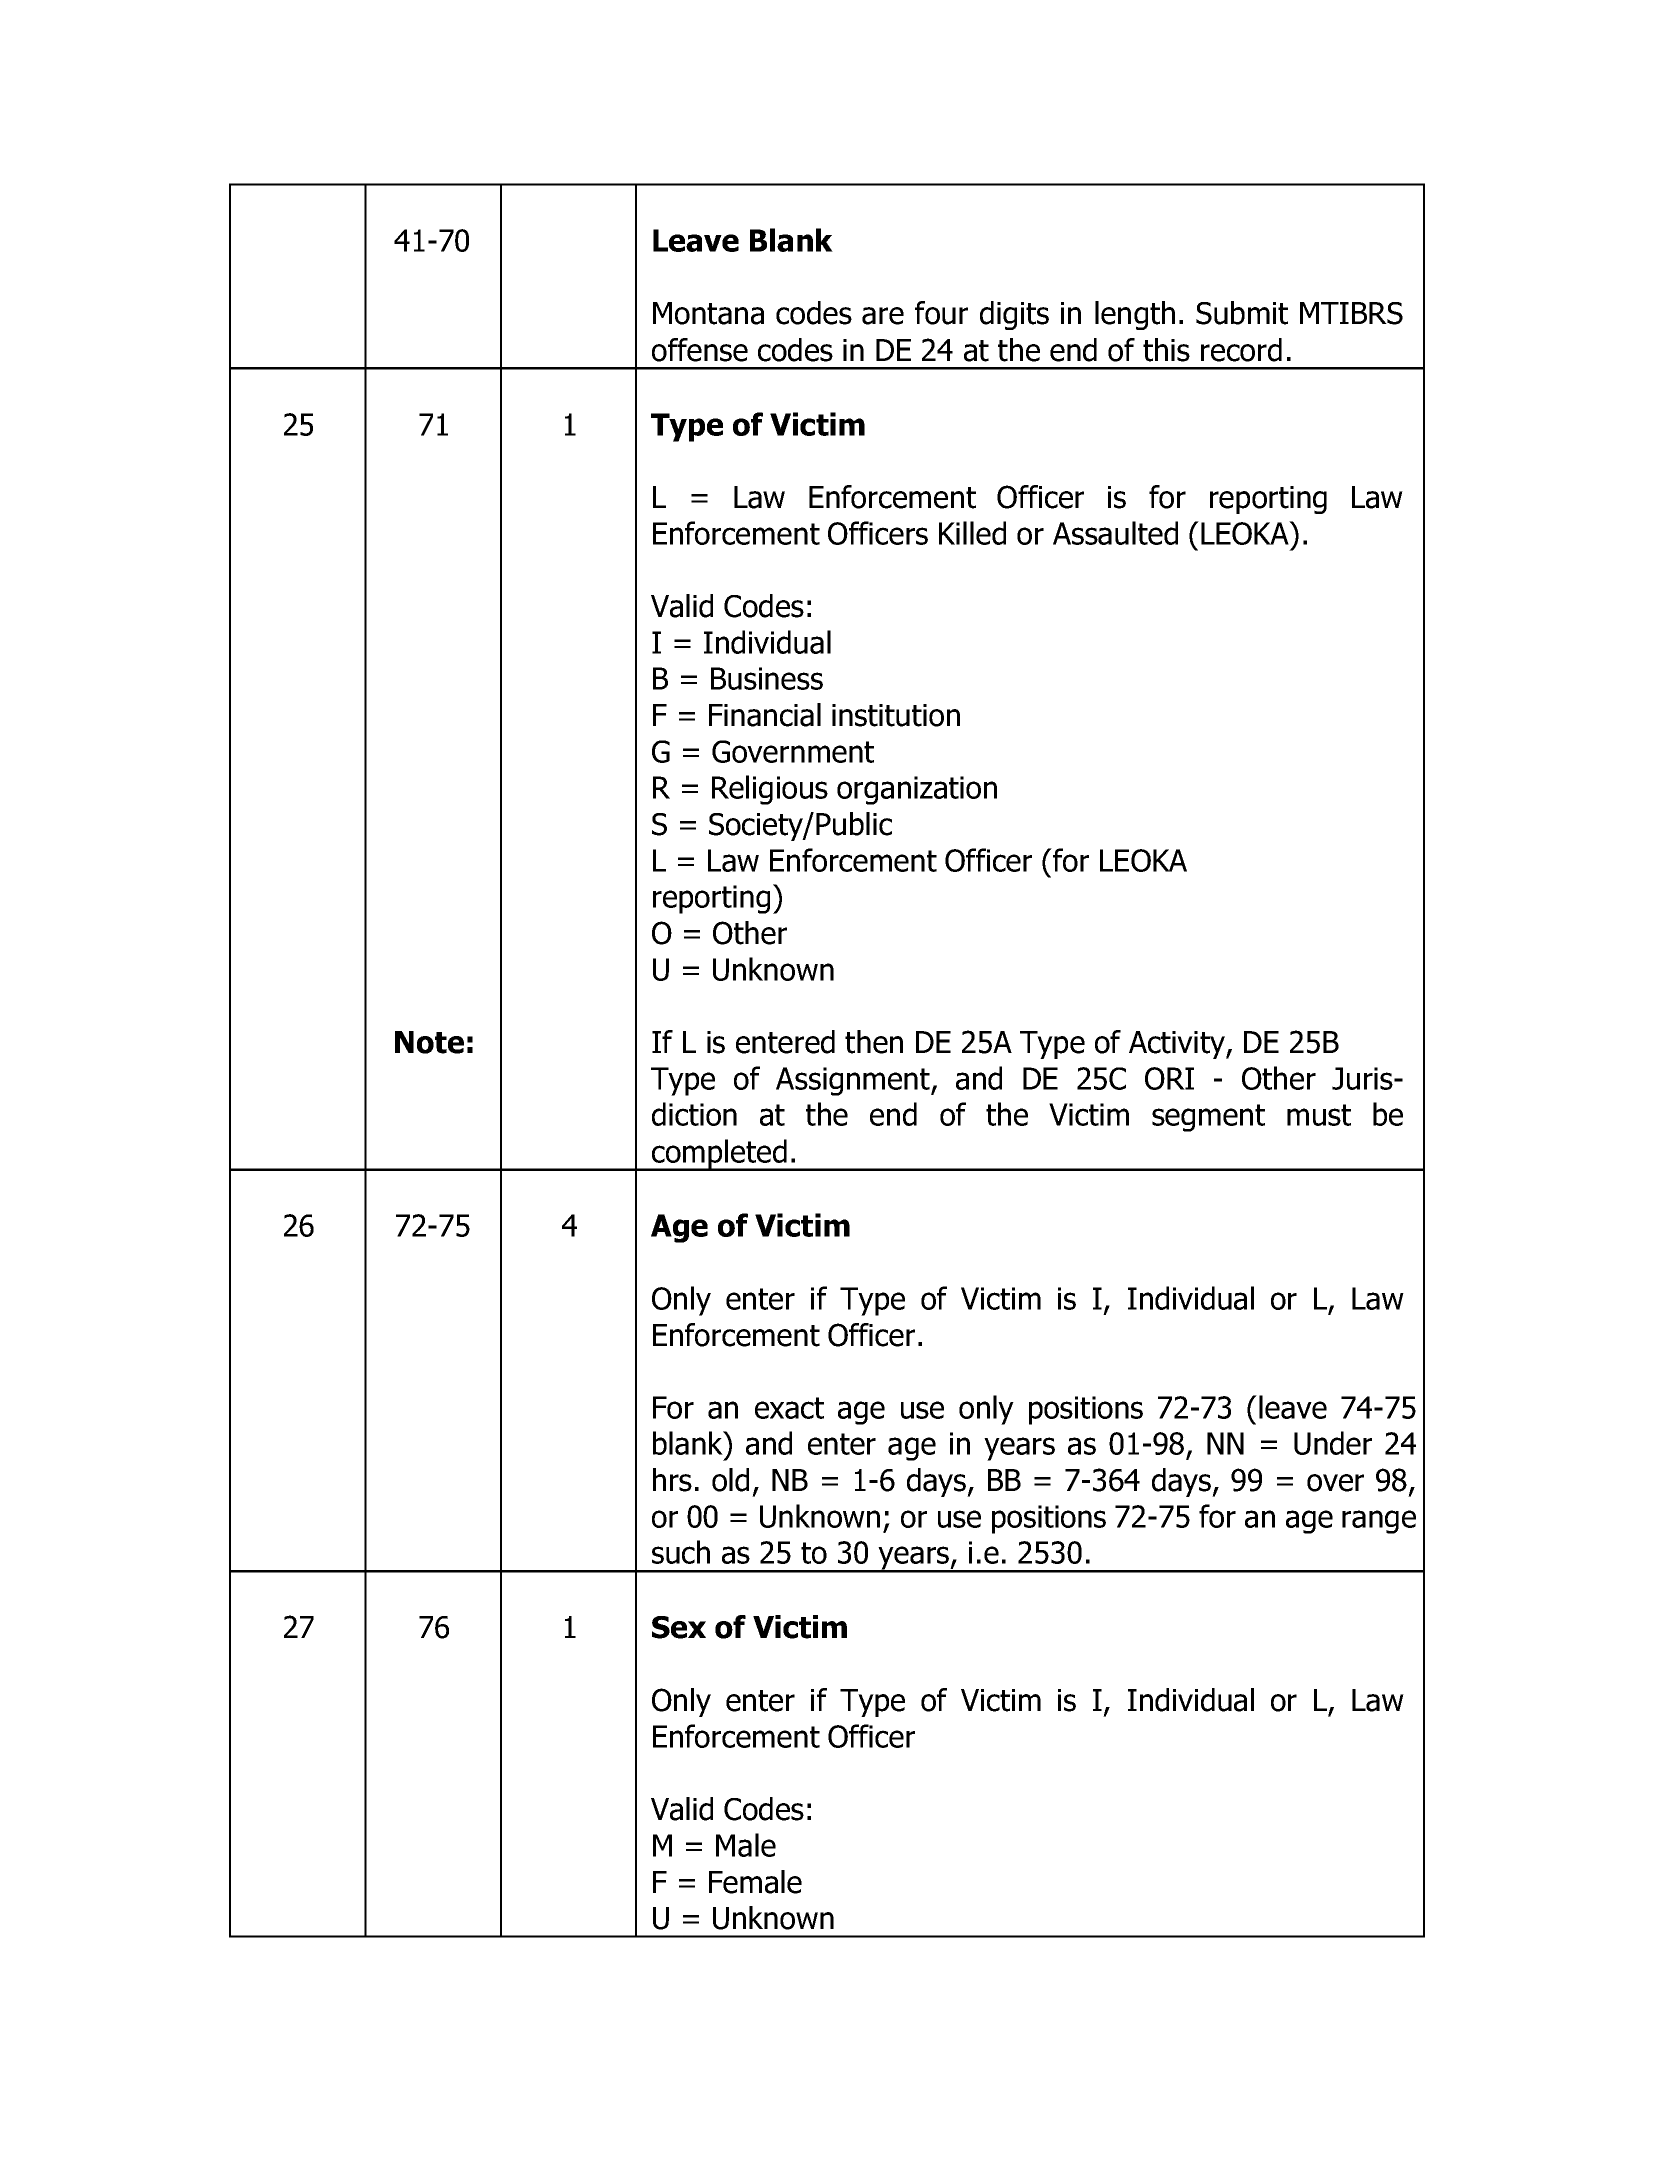  Describe the element at coordinates (1208, 1118) in the screenshot. I see `segment` at that location.
